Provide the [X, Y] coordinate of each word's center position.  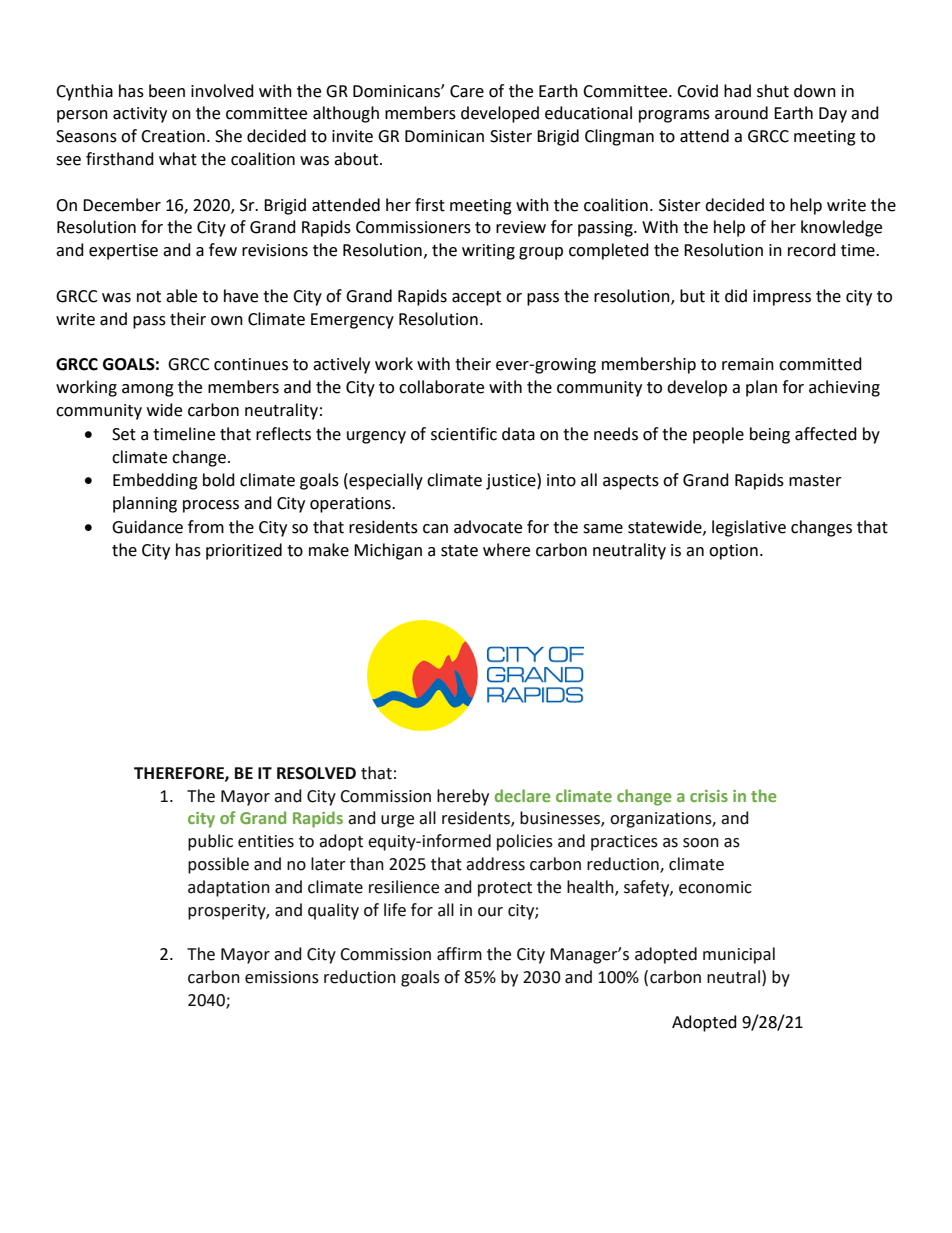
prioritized [244, 551]
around [741, 113]
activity [140, 115]
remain [748, 364]
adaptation [229, 888]
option [733, 552]
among [148, 390]
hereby [463, 797]
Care [467, 91]
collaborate [441, 387]
